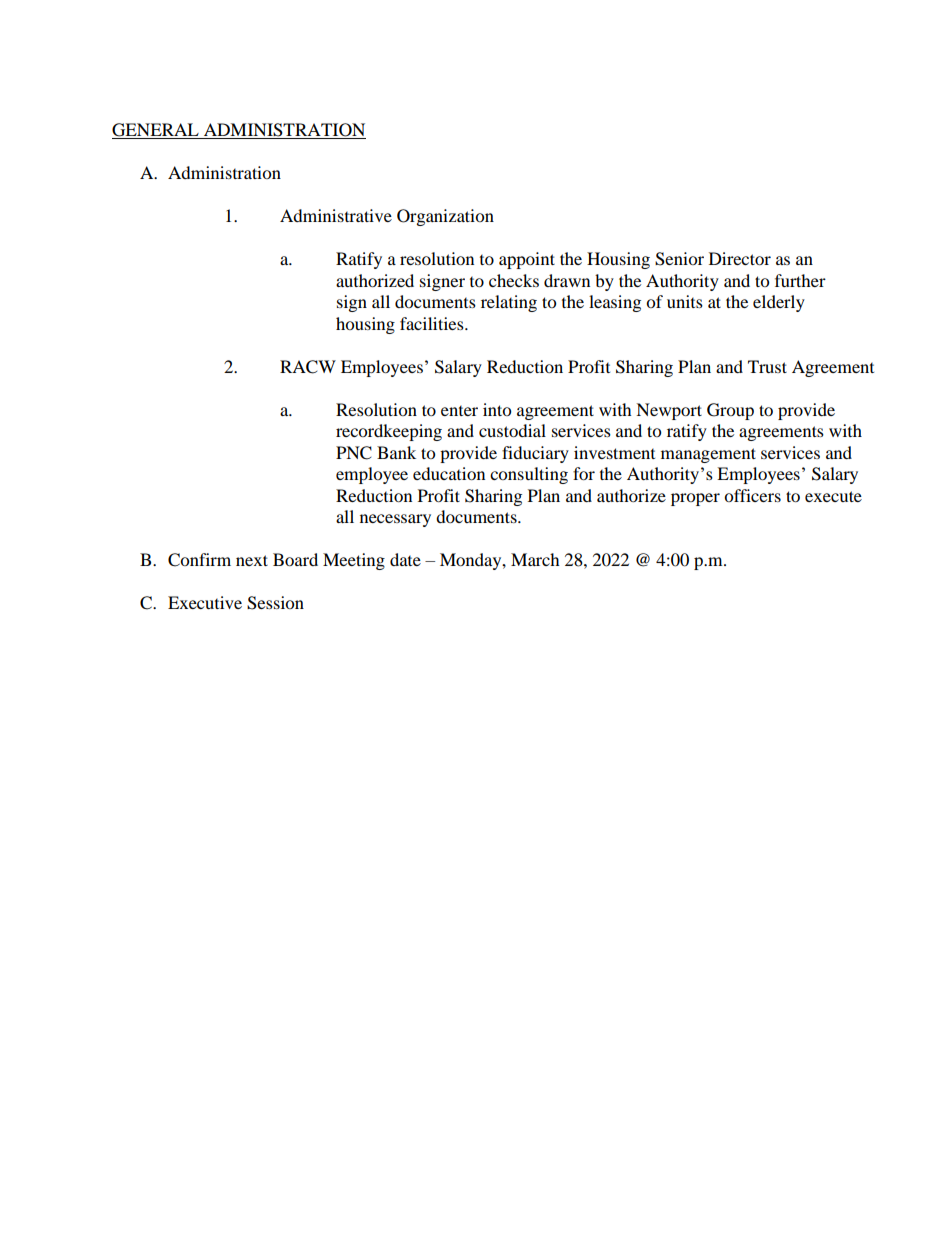 The image size is (952, 1233). Describe the element at coordinates (205, 602) in the image. I see `Executive` at that location.
